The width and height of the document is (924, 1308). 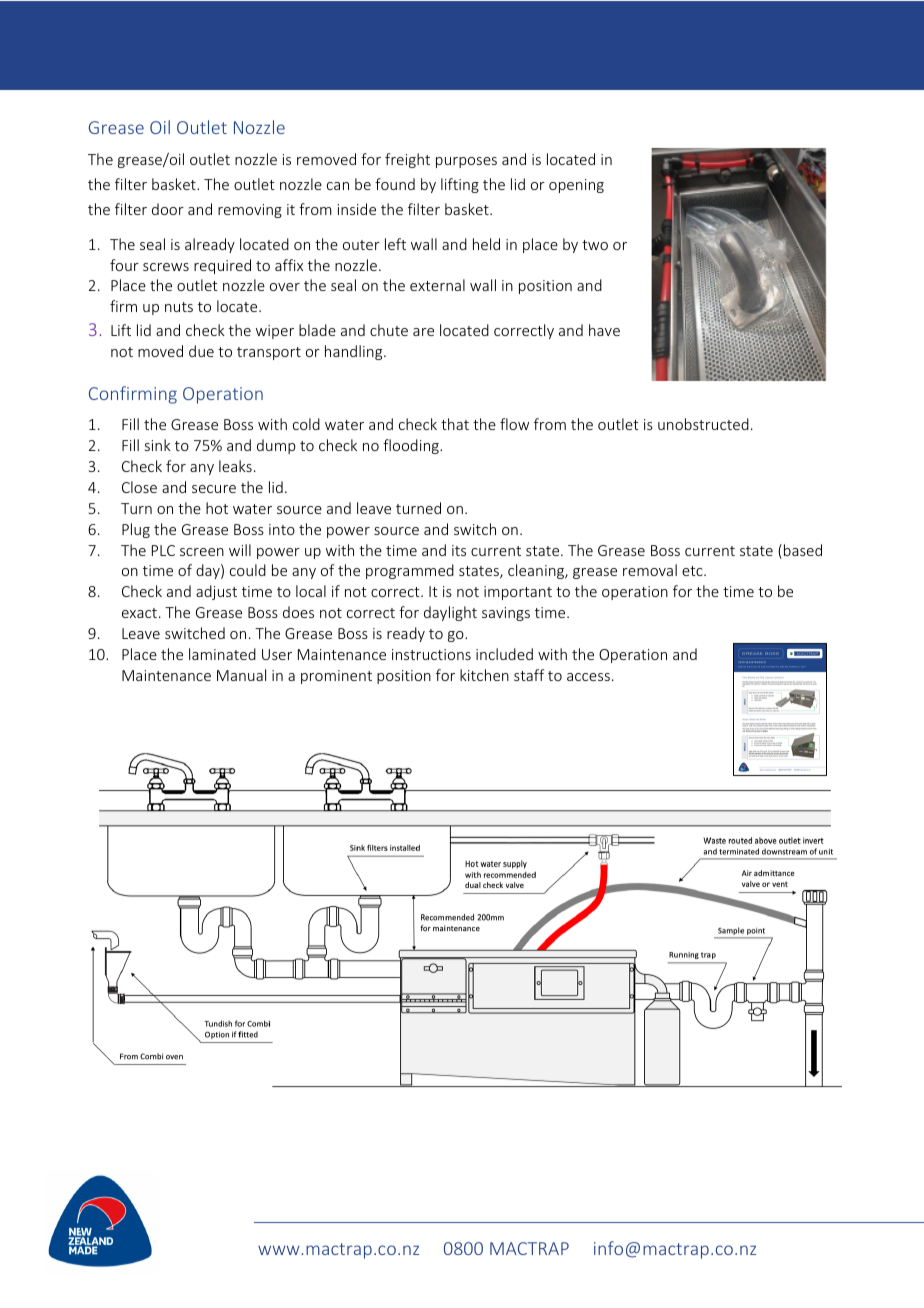 What do you see at coordinates (158, 445) in the document?
I see `sink` at bounding box center [158, 445].
